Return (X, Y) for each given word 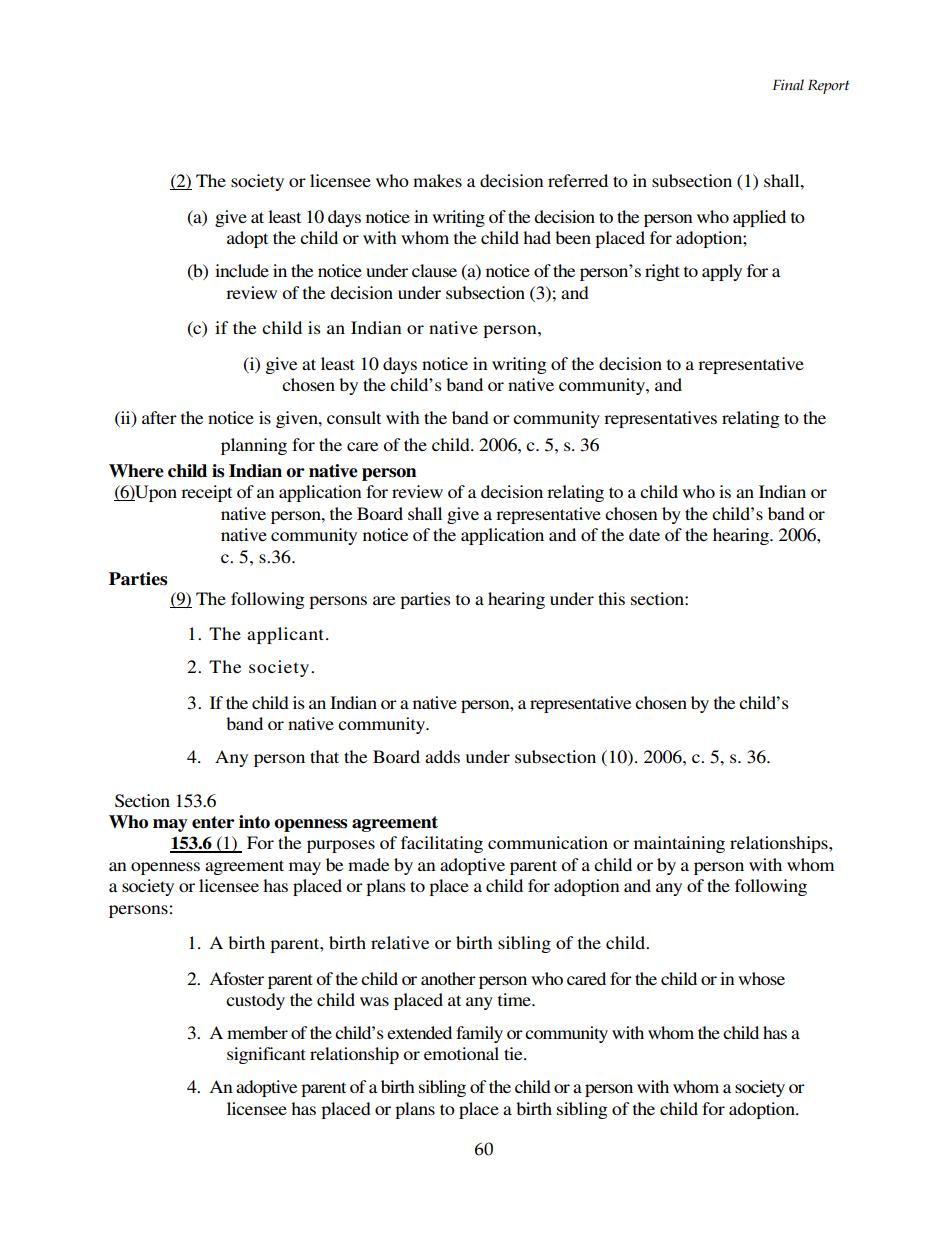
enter (213, 822)
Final (788, 84)
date (644, 534)
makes (437, 180)
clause (434, 270)
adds (442, 756)
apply (722, 272)
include (242, 270)
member (257, 1032)
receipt (206, 493)
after (159, 417)
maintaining (679, 844)
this (611, 598)
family (479, 1034)
